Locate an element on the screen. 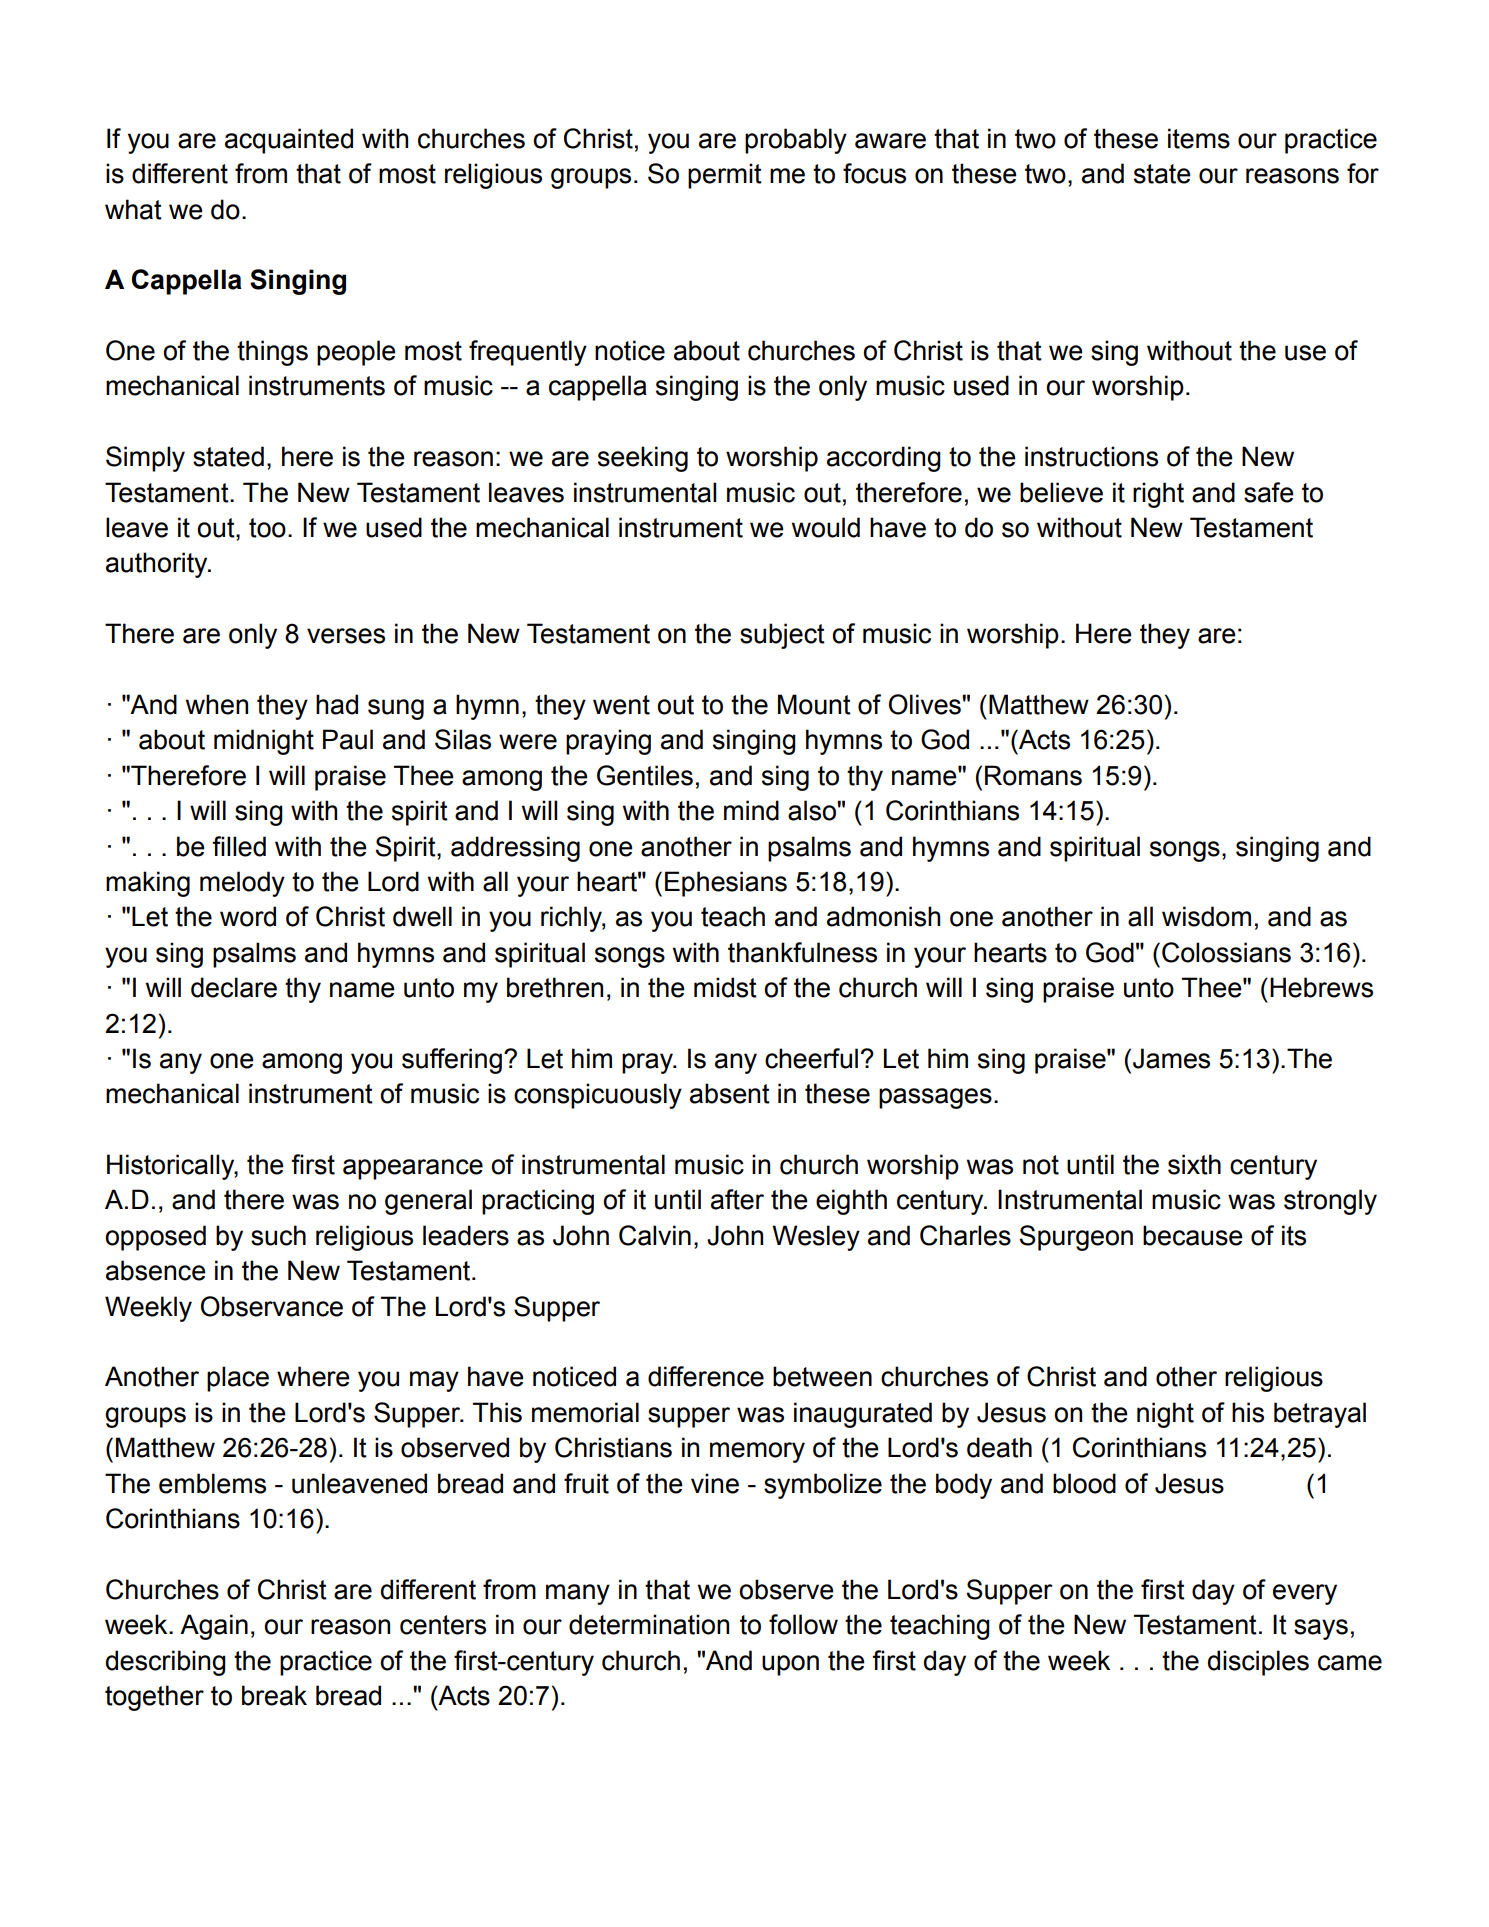  acquainted is located at coordinates (289, 141).
